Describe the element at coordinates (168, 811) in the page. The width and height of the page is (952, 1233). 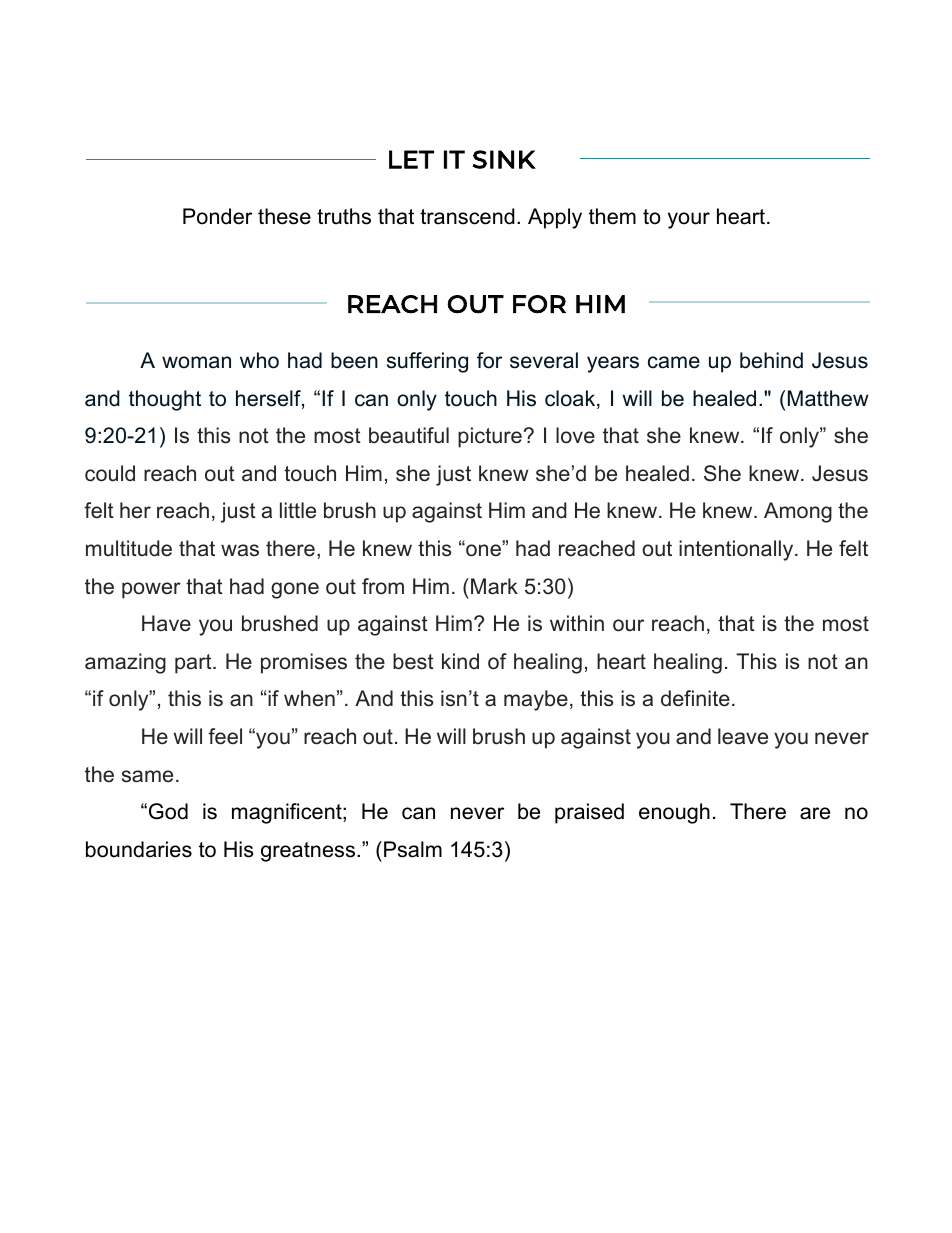
I see `God` at that location.
